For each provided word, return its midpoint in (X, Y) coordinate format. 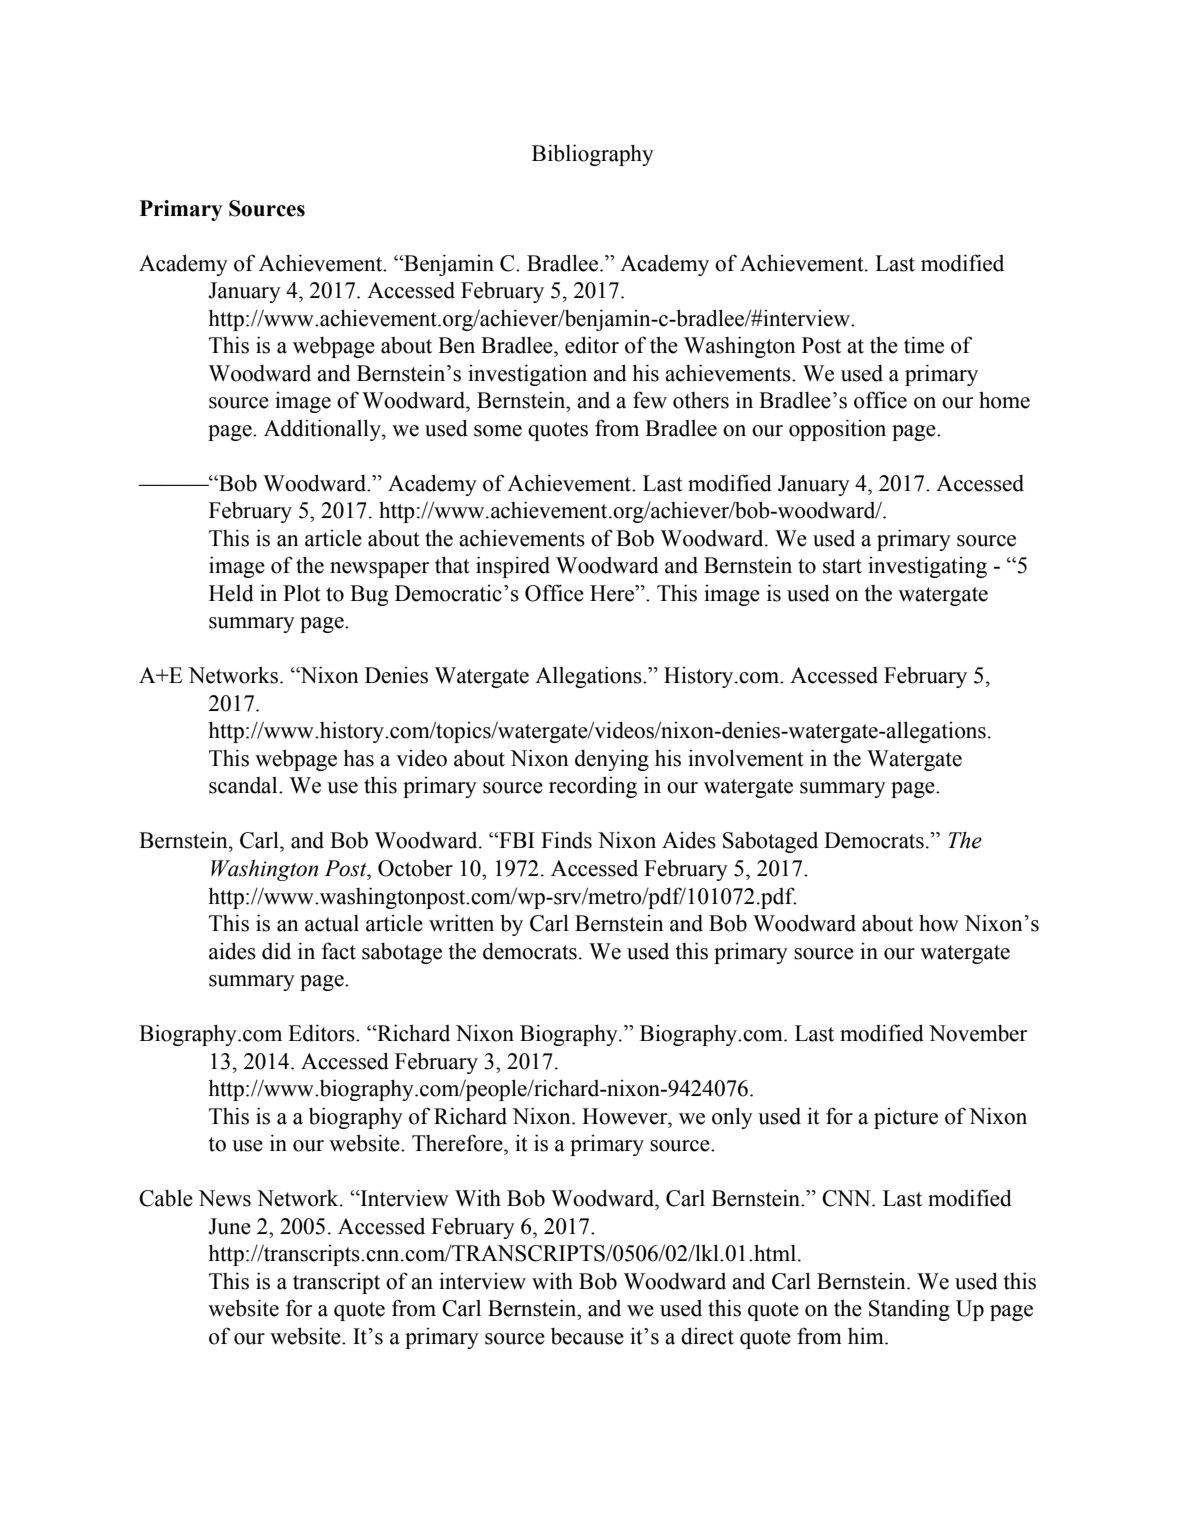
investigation (527, 375)
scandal (244, 785)
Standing (909, 1310)
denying (612, 760)
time (924, 345)
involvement (746, 758)
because (587, 1336)
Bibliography (593, 155)
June (229, 1226)
